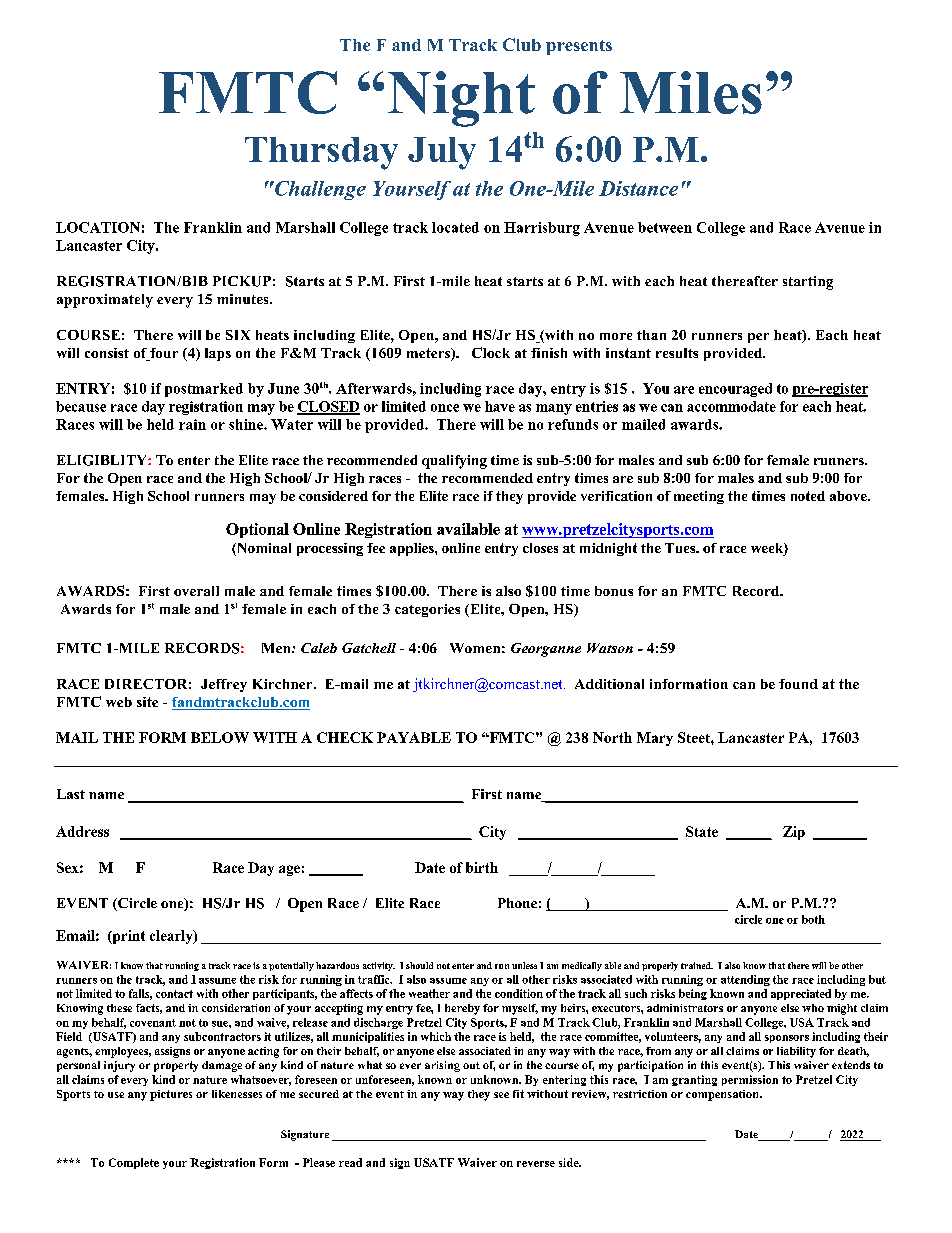  Describe the element at coordinates (171, 1095) in the document. I see `pictures` at that location.
